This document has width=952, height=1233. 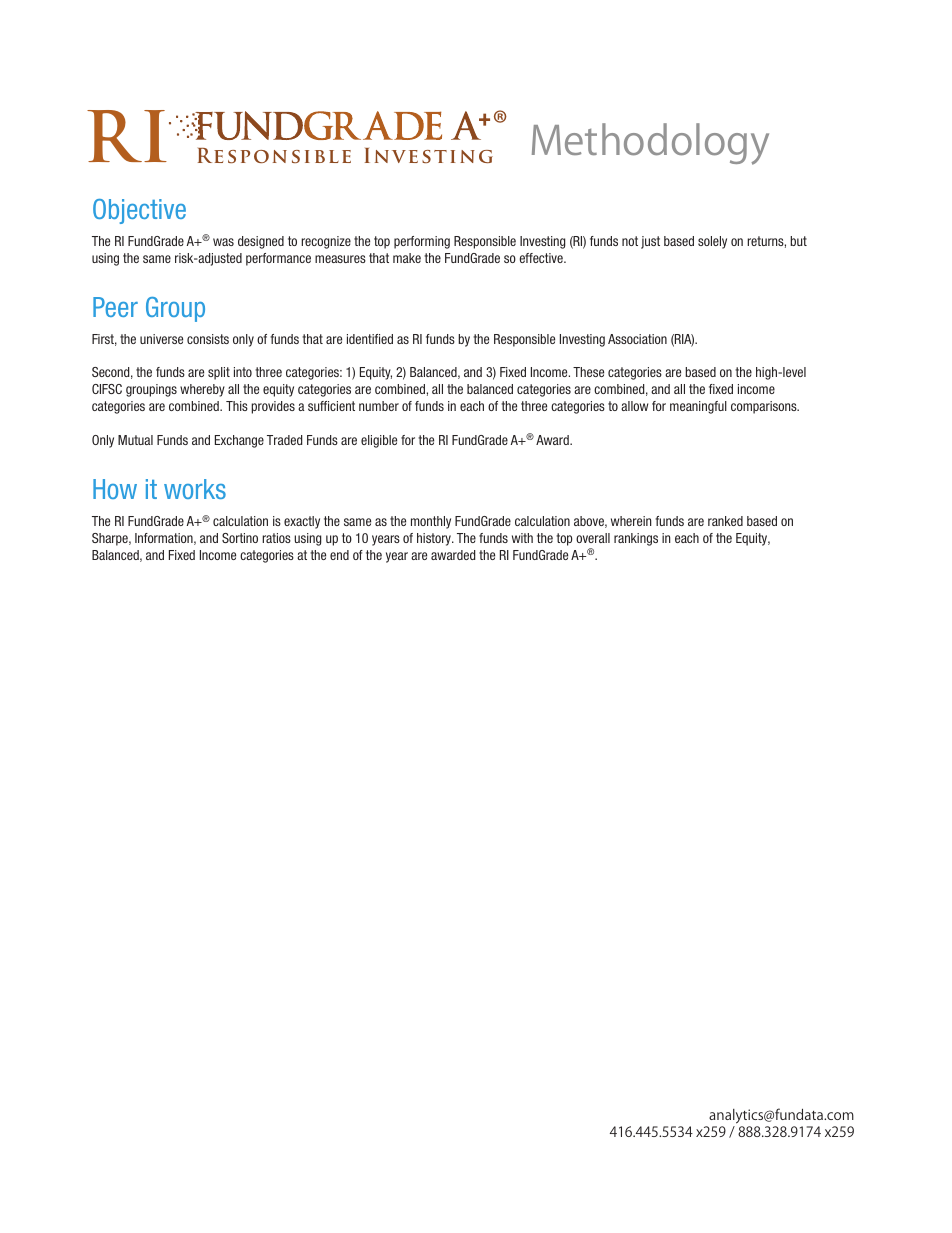 I want to click on This, so click(x=237, y=406).
